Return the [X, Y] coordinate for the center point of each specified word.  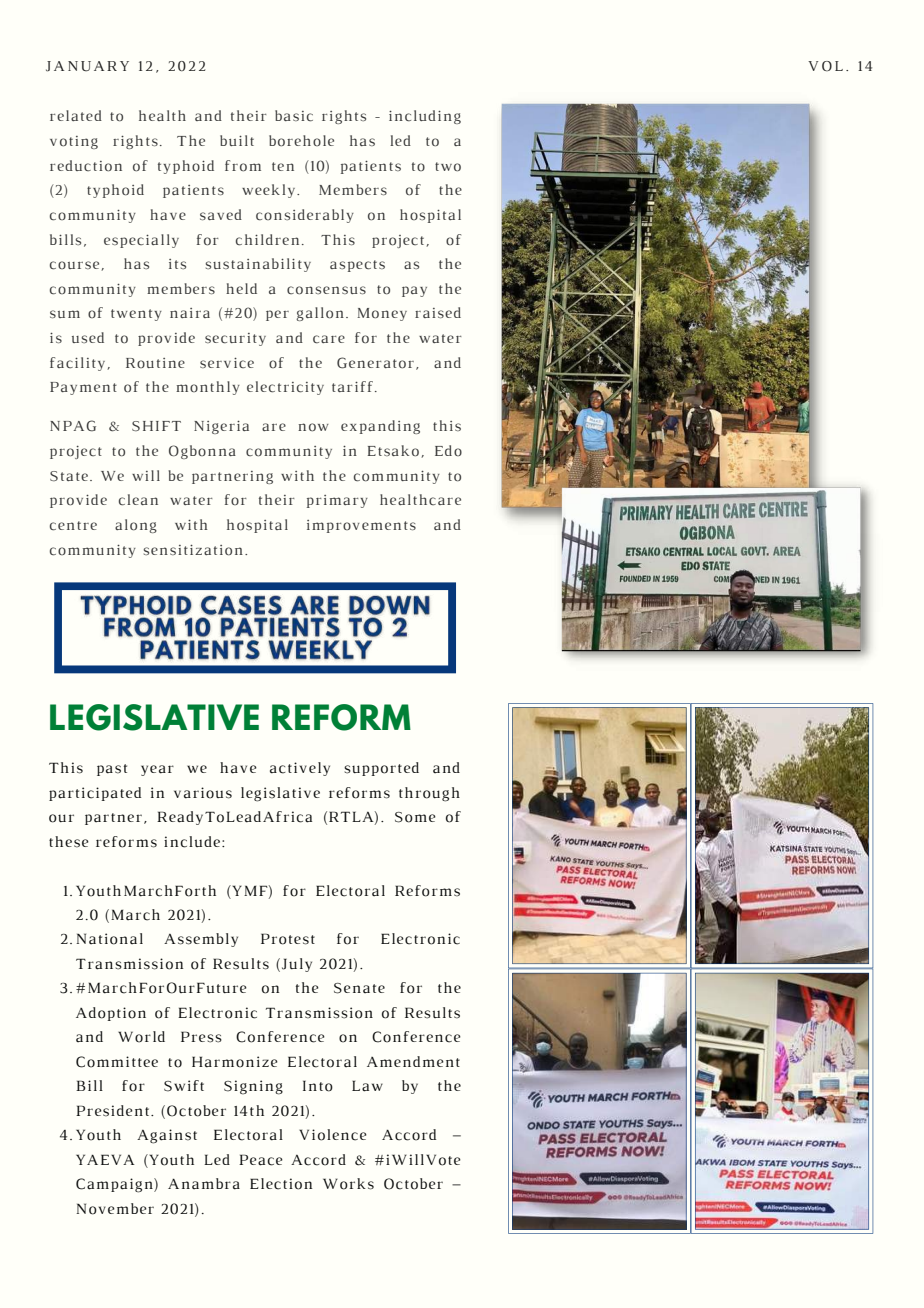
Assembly [201, 940]
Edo [448, 450]
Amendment [413, 1061]
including [425, 117]
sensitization [193, 550]
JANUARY [87, 66]
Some [415, 817]
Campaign [115, 1185]
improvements [361, 526]
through [429, 794]
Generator [375, 363]
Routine [155, 363]
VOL [825, 66]
